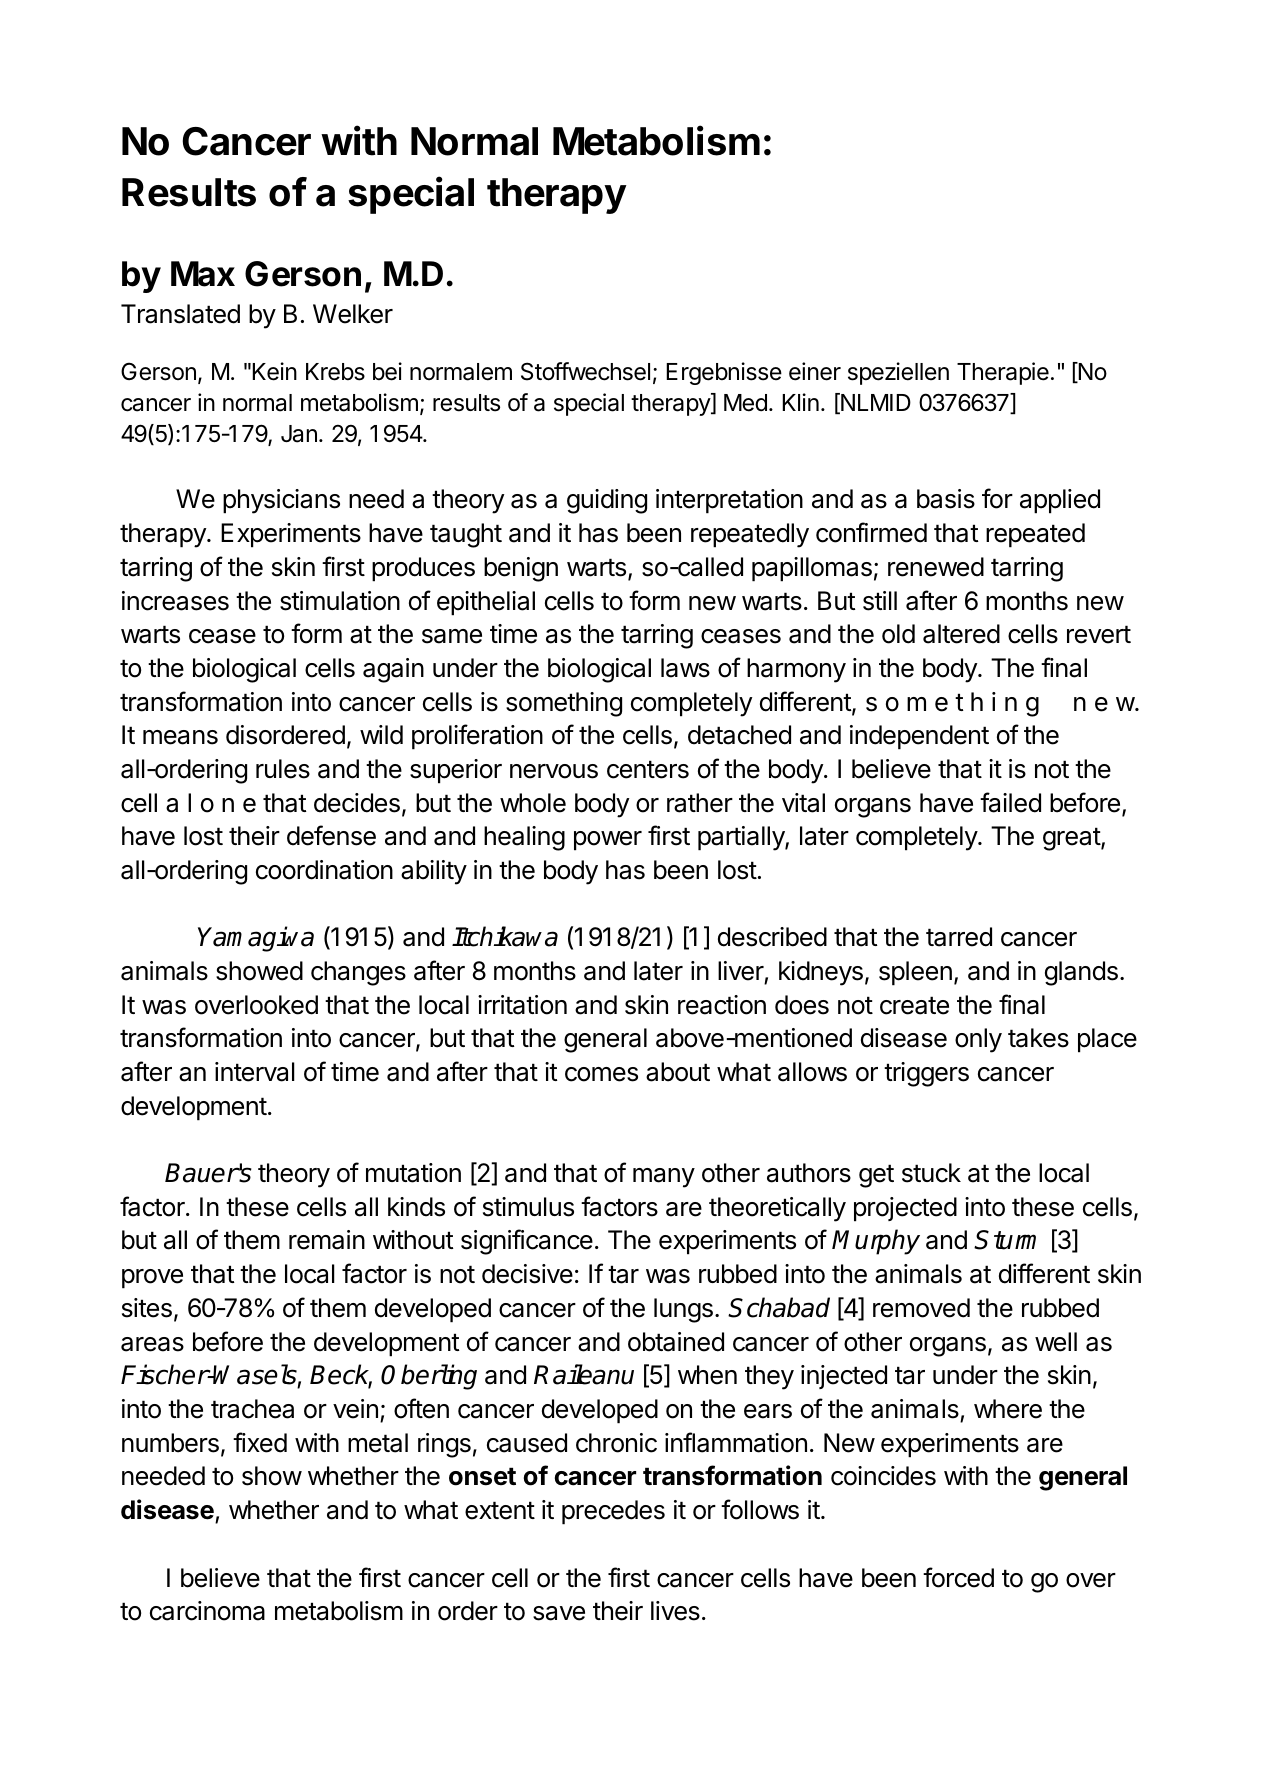  I want to click on carcinoma, so click(207, 1611).
